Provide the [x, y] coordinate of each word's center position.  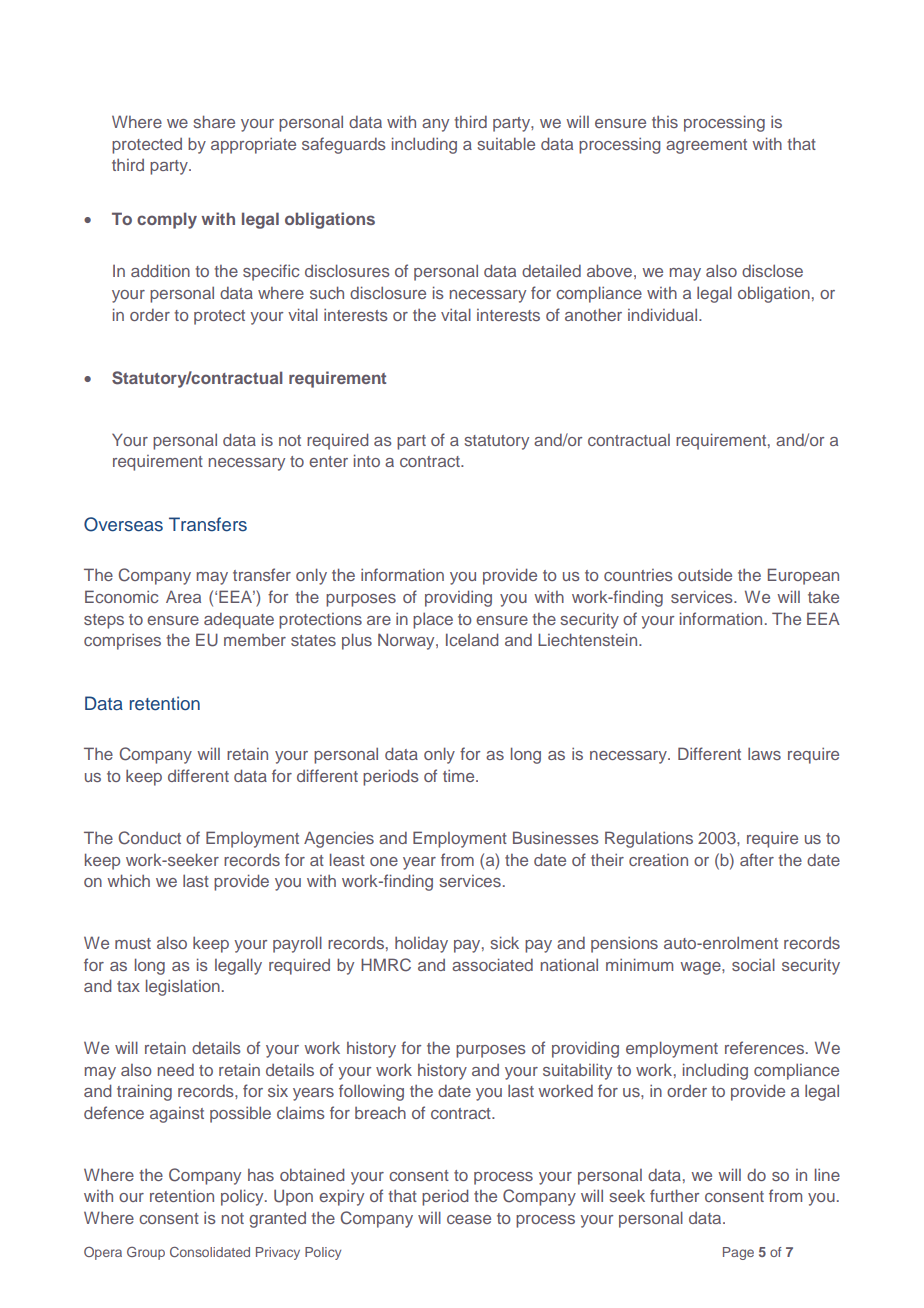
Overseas [123, 524]
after [757, 859]
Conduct [150, 838]
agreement [706, 146]
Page [738, 1253]
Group [146, 1253]
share [214, 121]
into [367, 460]
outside [705, 575]
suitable [506, 143]
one [384, 861]
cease [469, 1219]
